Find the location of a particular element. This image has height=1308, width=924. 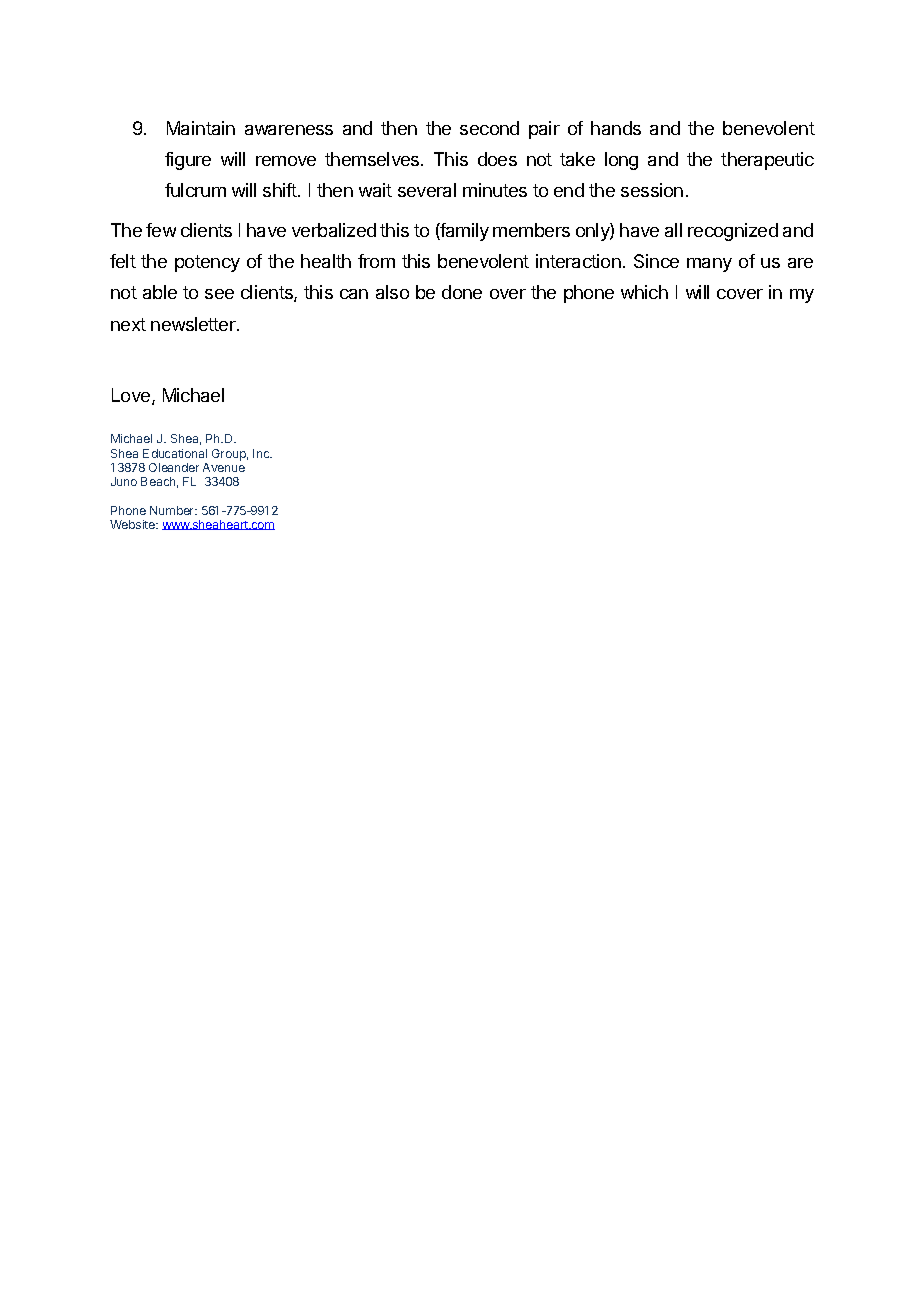

done is located at coordinates (462, 292).
